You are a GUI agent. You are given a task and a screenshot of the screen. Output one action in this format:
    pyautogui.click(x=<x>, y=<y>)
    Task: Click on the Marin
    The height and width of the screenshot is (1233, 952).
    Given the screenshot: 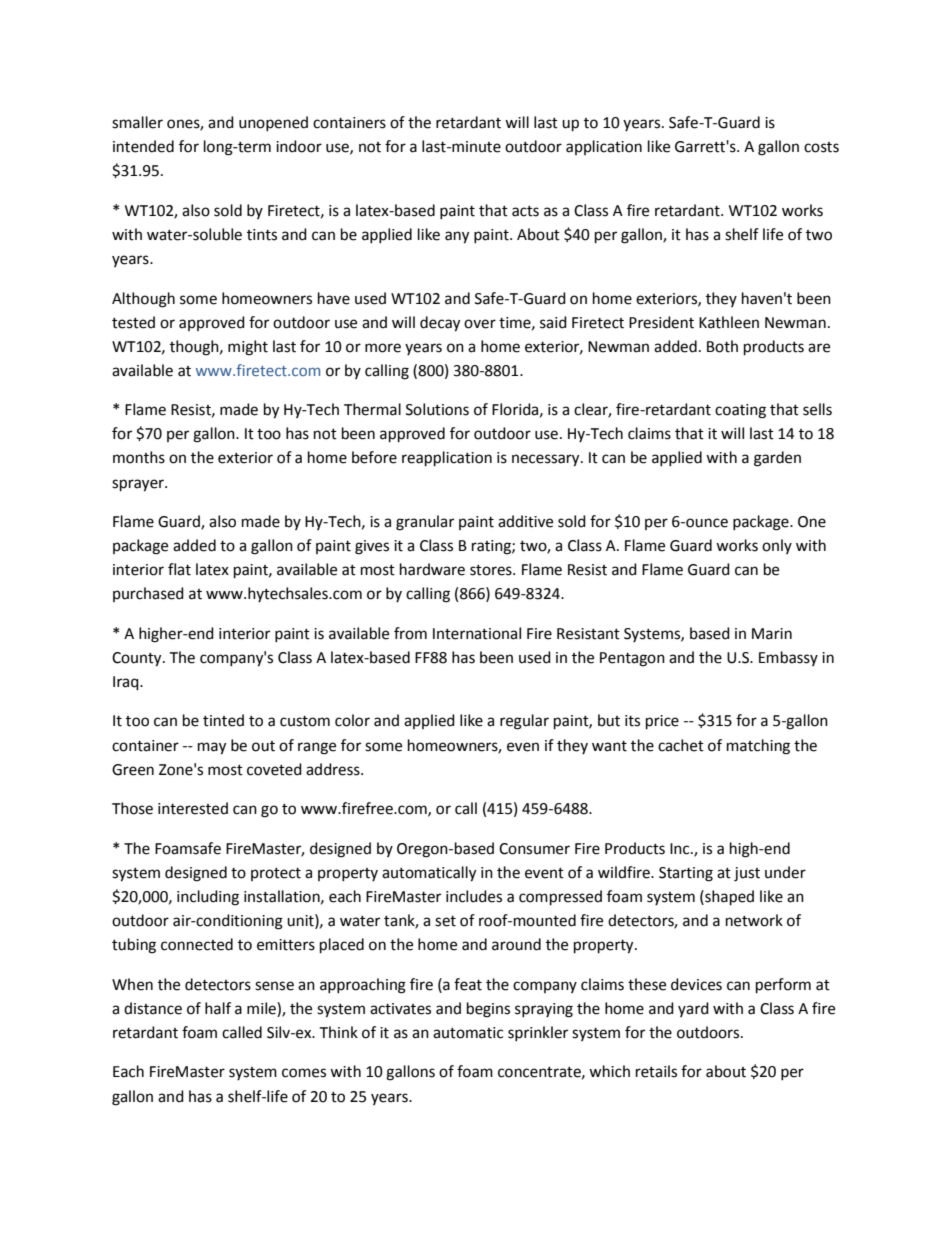 What is the action you would take?
    pyautogui.click(x=772, y=634)
